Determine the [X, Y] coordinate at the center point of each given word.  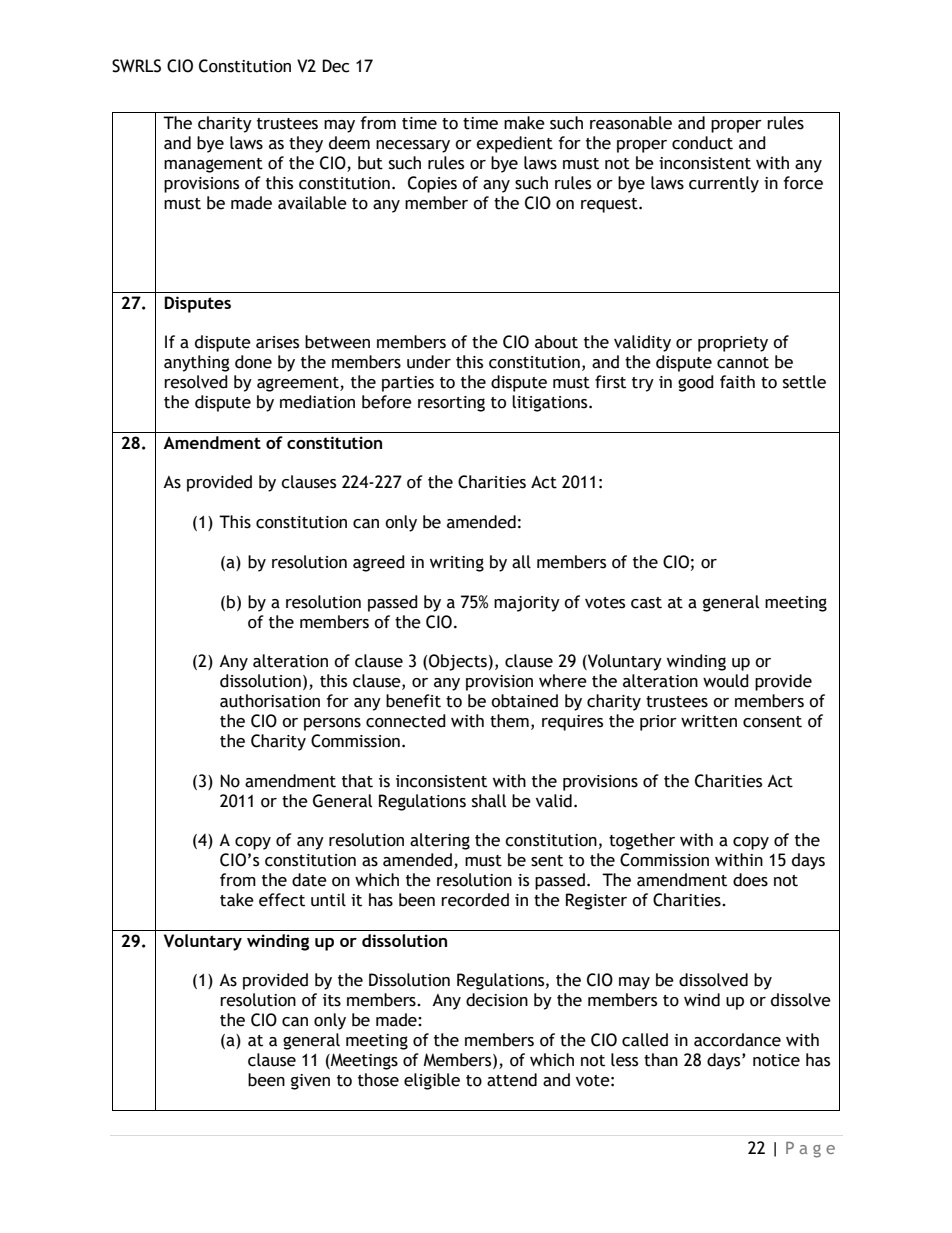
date [309, 880]
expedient [514, 144]
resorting [451, 404]
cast [646, 603]
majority [527, 604]
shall [489, 801]
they [306, 144]
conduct [702, 143]
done [253, 362]
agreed [379, 563]
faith [737, 382]
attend [512, 1080]
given [310, 1082]
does [750, 880]
